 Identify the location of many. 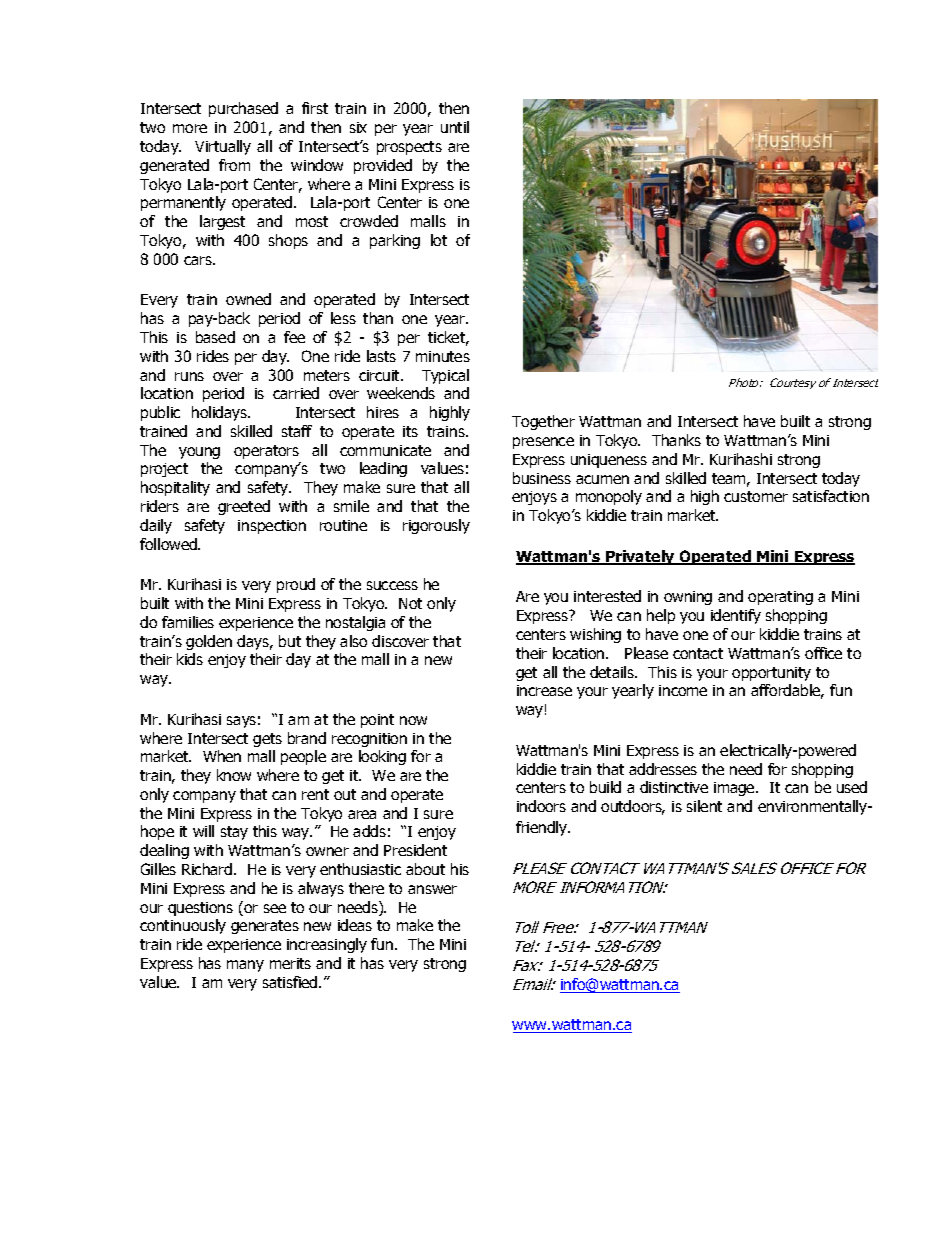
(245, 966).
